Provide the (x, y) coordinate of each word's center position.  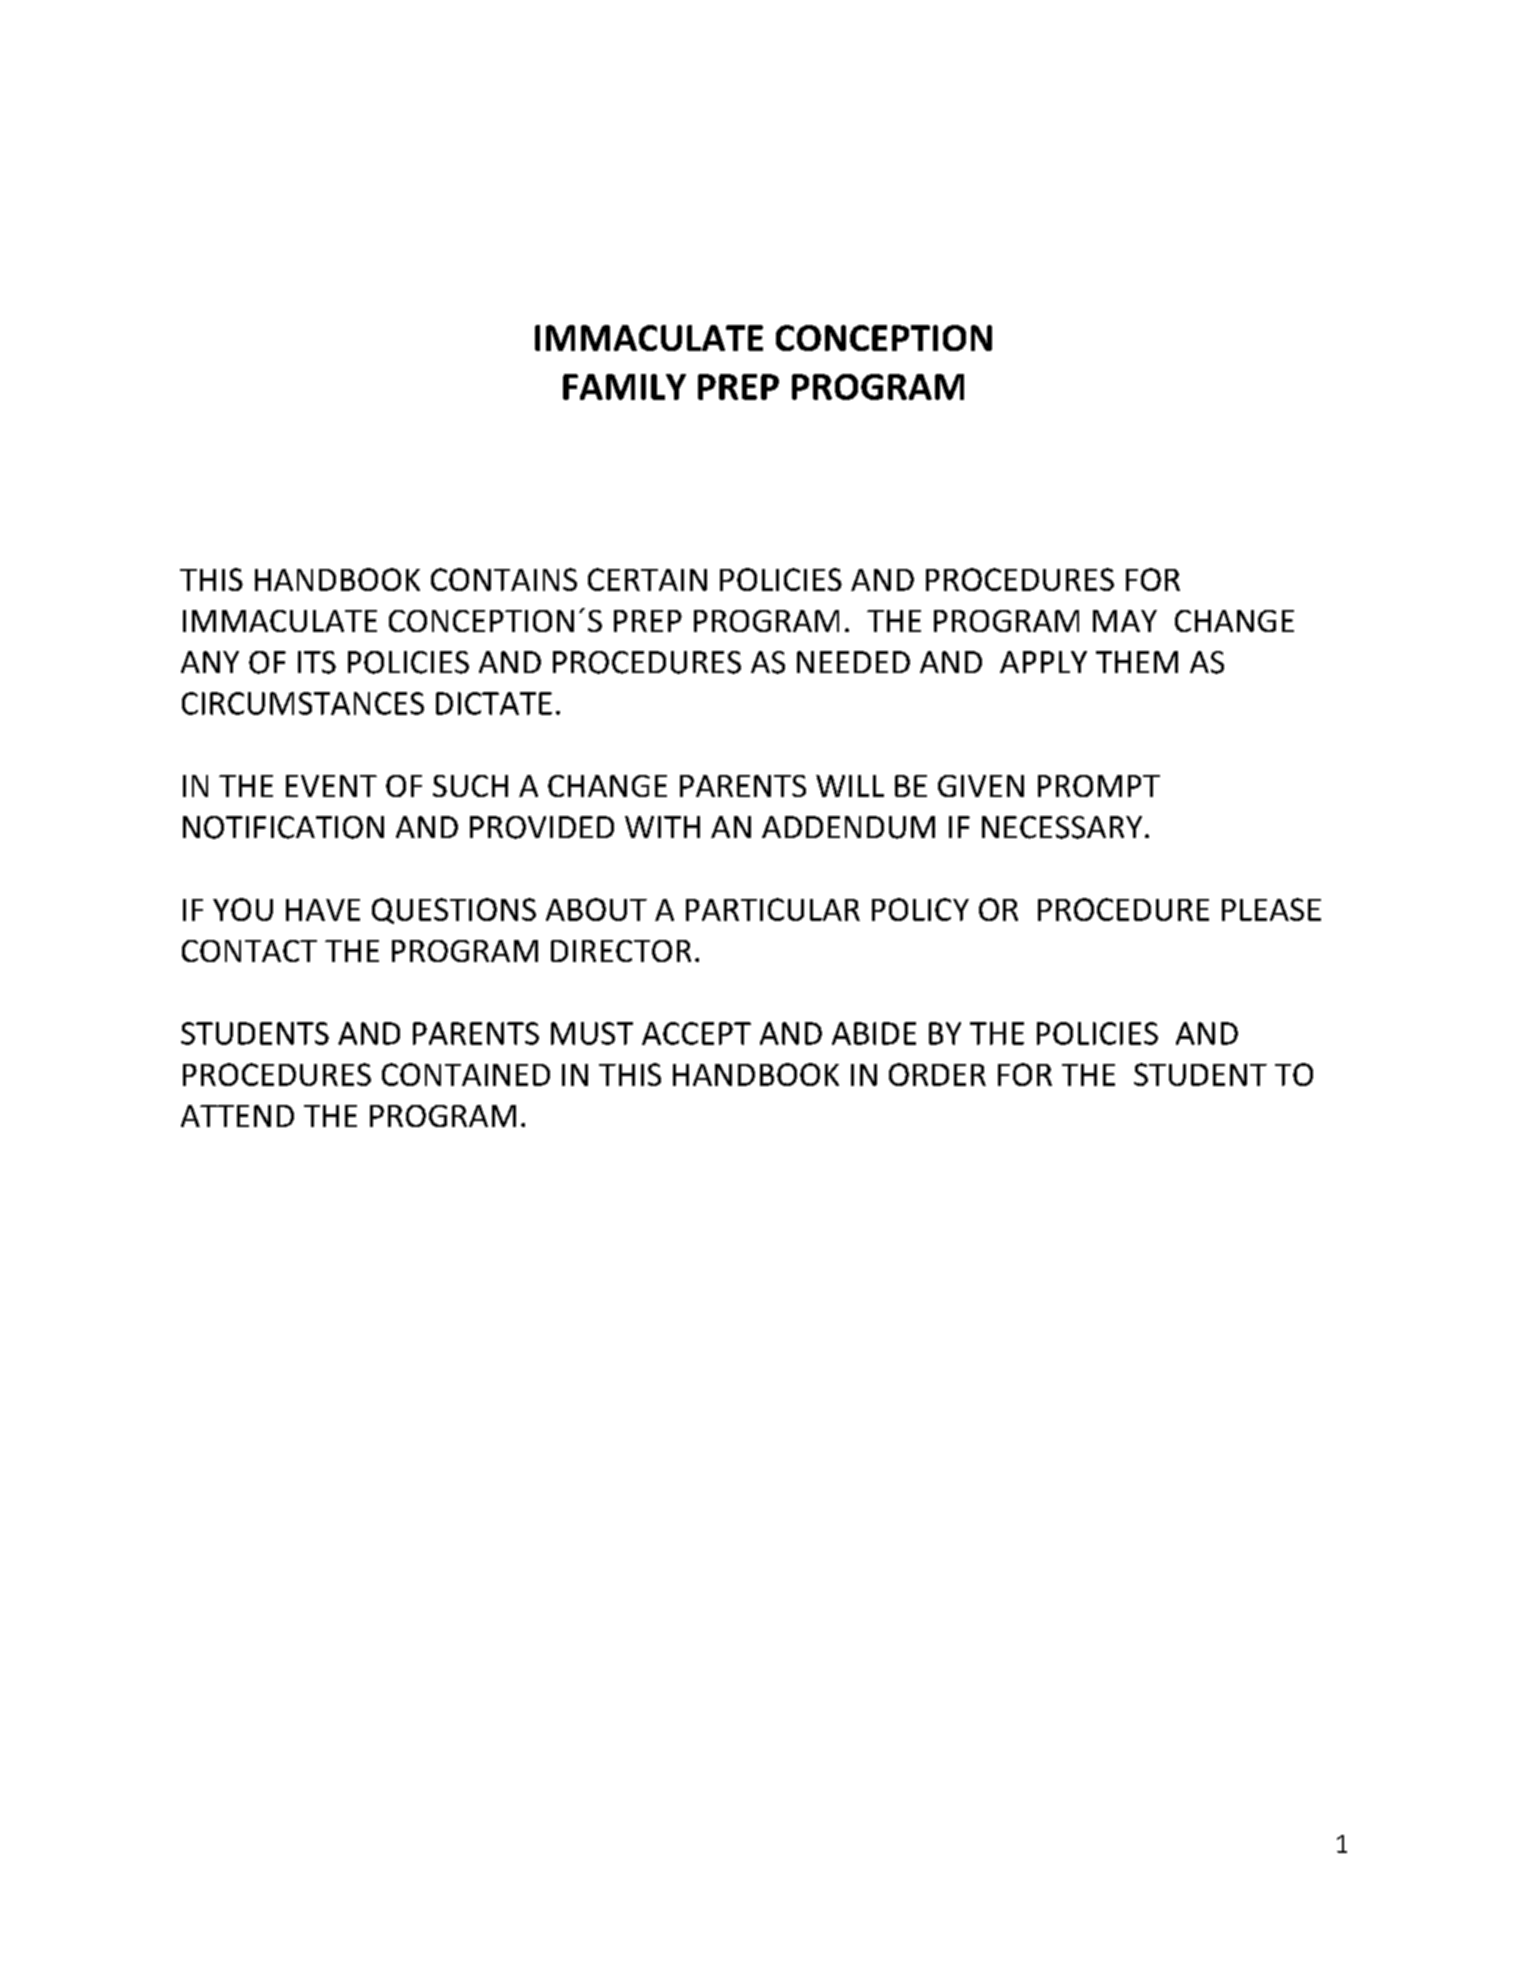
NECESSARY (1062, 827)
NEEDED (853, 662)
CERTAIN (647, 579)
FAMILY (624, 387)
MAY (1125, 621)
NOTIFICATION (283, 827)
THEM (1137, 662)
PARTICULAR (773, 909)
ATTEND (237, 1116)
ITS (317, 662)
